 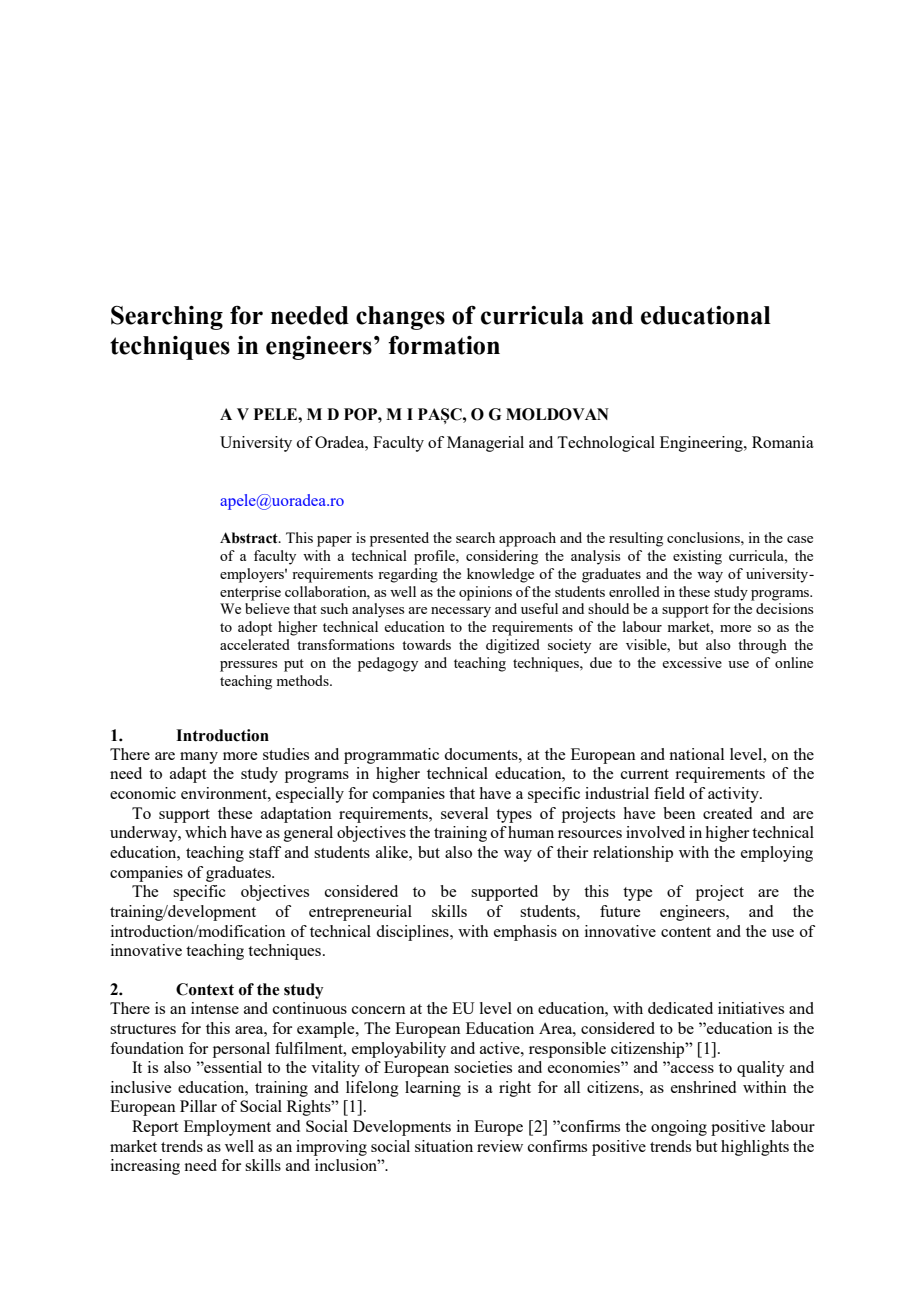 I want to click on content, so click(x=686, y=932).
